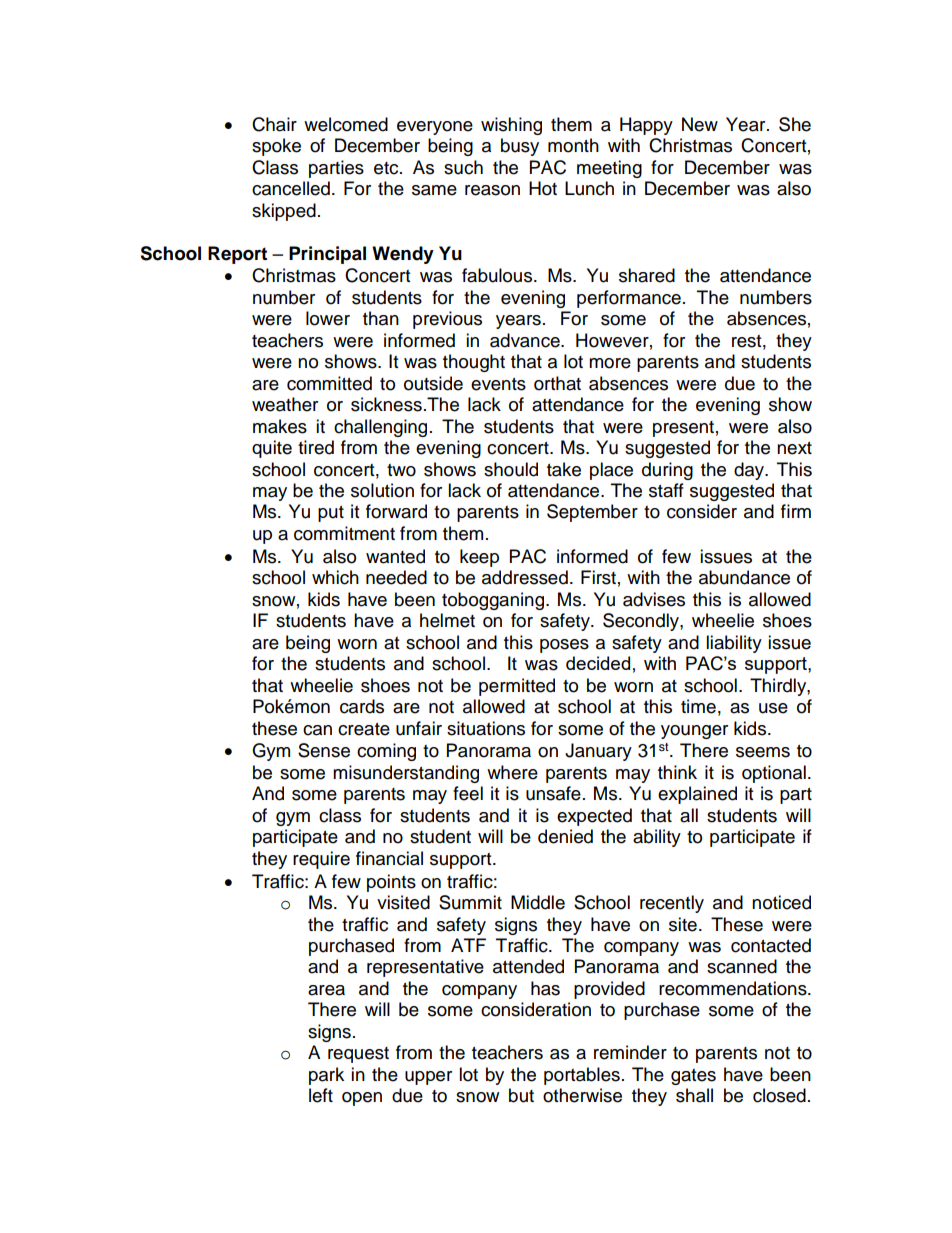  I want to click on tired, so click(316, 447).
